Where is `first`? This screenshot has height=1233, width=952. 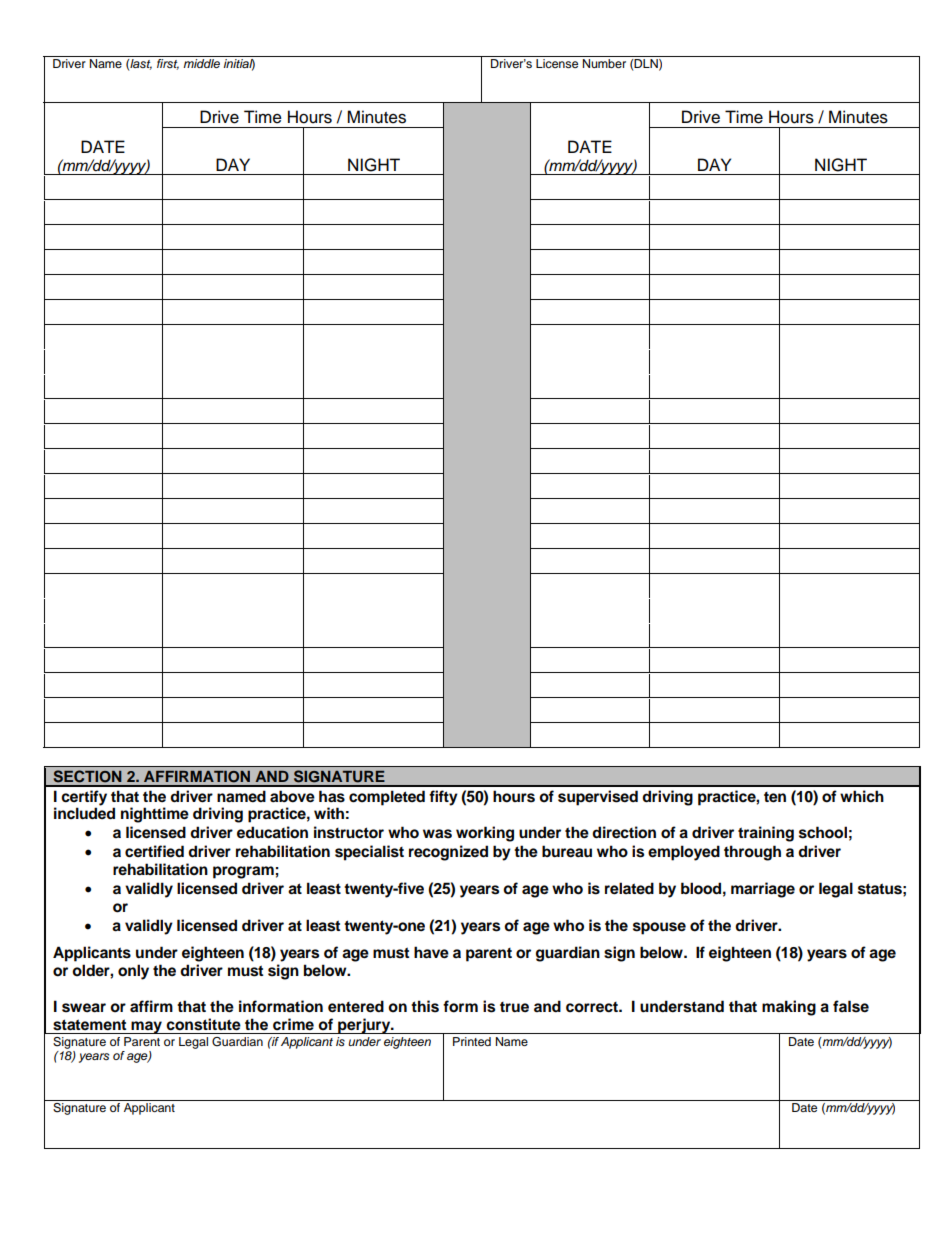
first is located at coordinates (168, 64).
